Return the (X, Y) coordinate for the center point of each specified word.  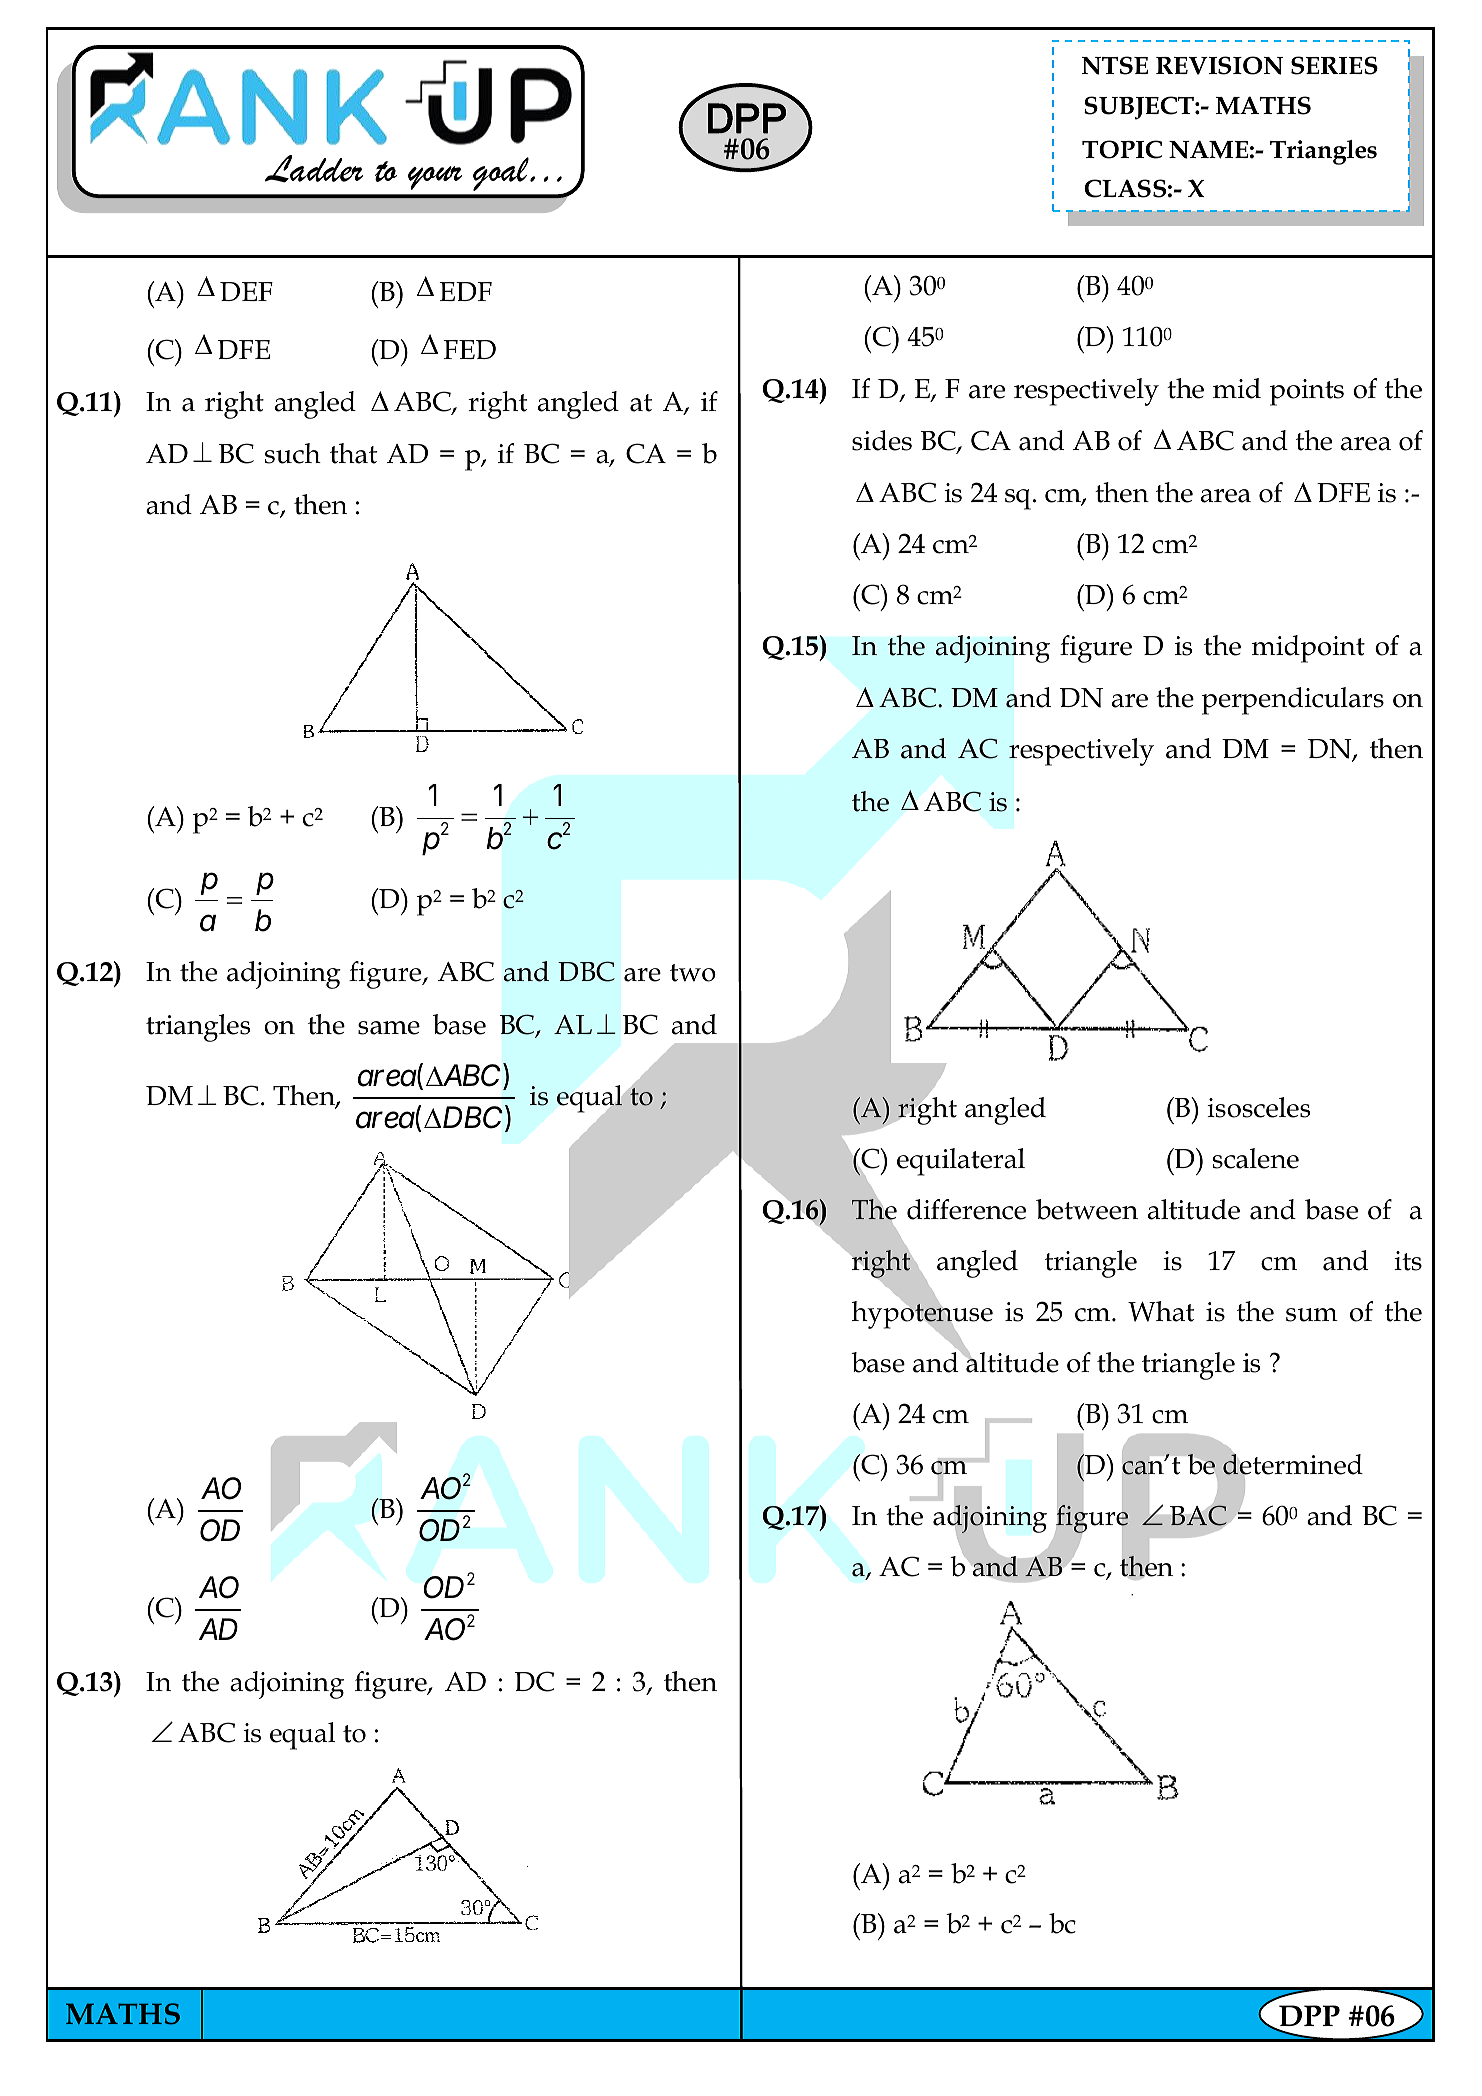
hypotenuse (922, 1315)
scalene (1256, 1158)
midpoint (1308, 649)
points (1307, 392)
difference (966, 1209)
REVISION (1219, 65)
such (293, 453)
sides (882, 440)
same (389, 1028)
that (353, 453)
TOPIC (1122, 149)
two (693, 973)
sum (1312, 1315)
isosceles (1258, 1107)
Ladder (314, 169)
